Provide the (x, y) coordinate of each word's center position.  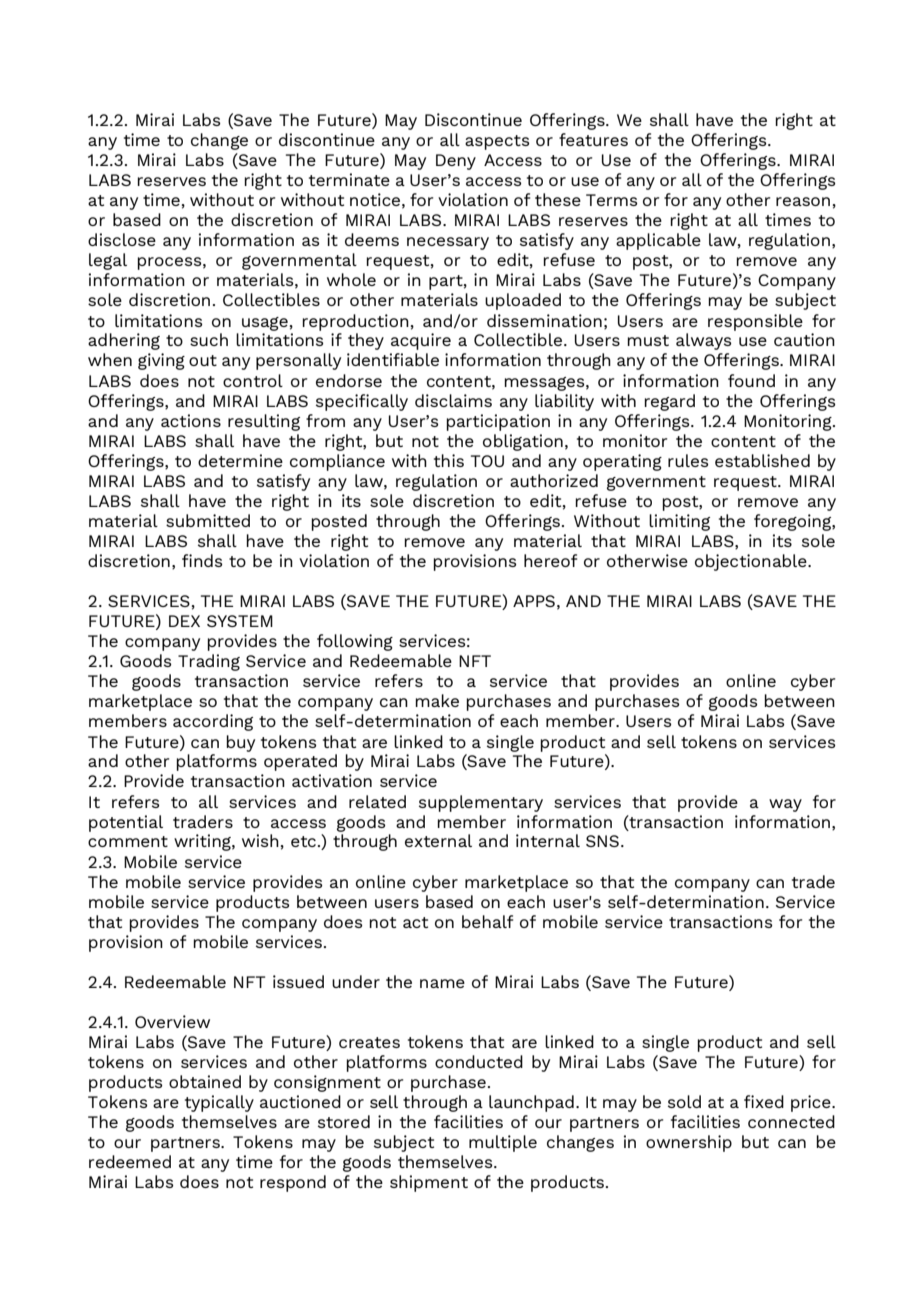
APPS (534, 601)
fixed (764, 1101)
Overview (172, 1021)
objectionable (752, 562)
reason (803, 201)
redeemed (130, 1161)
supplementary (481, 803)
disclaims (453, 400)
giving (161, 361)
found (751, 380)
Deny (456, 162)
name (442, 983)
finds (202, 560)
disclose (122, 239)
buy (240, 743)
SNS (602, 841)
